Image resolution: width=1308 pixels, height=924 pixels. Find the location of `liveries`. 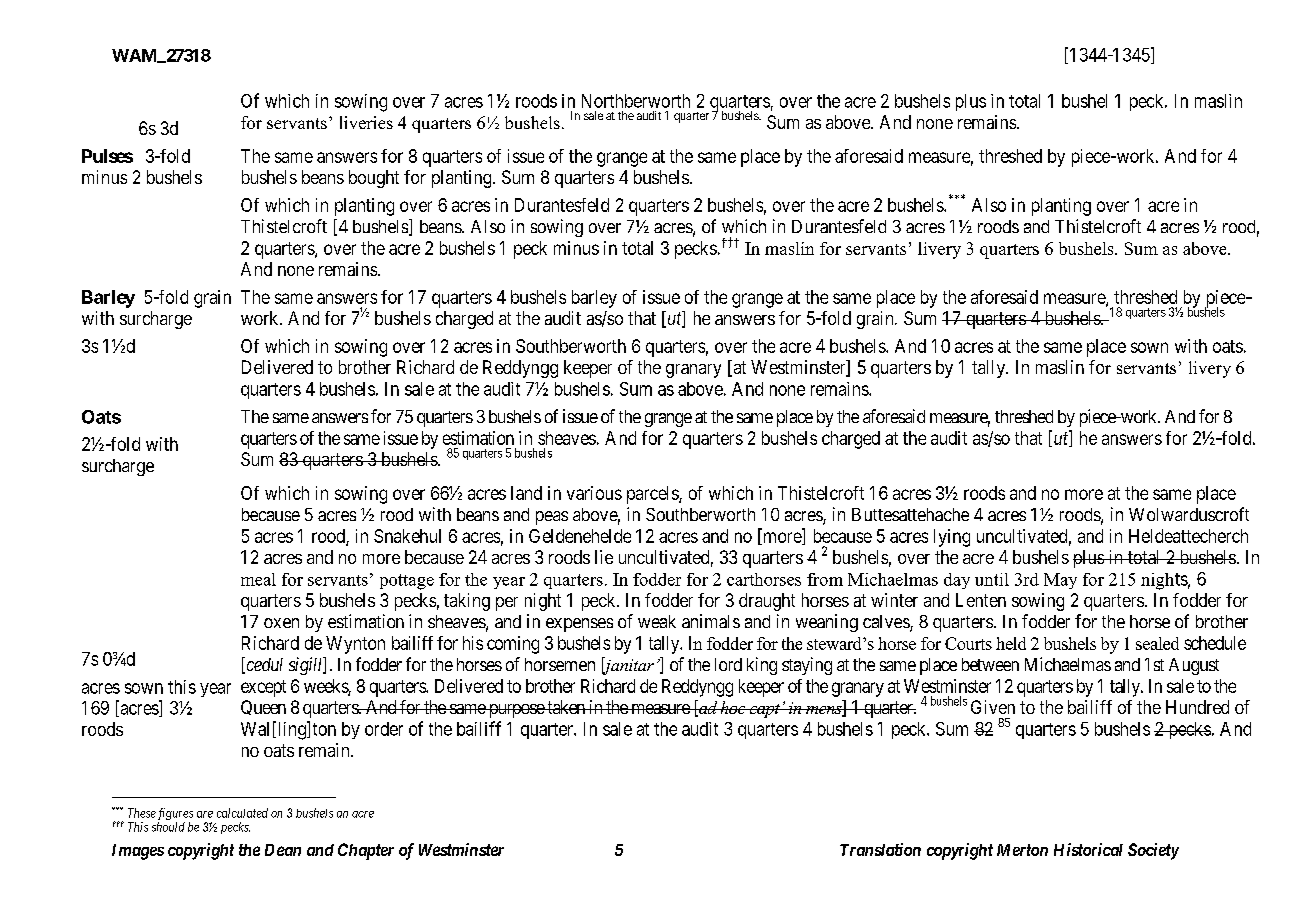

liveries is located at coordinates (366, 122).
